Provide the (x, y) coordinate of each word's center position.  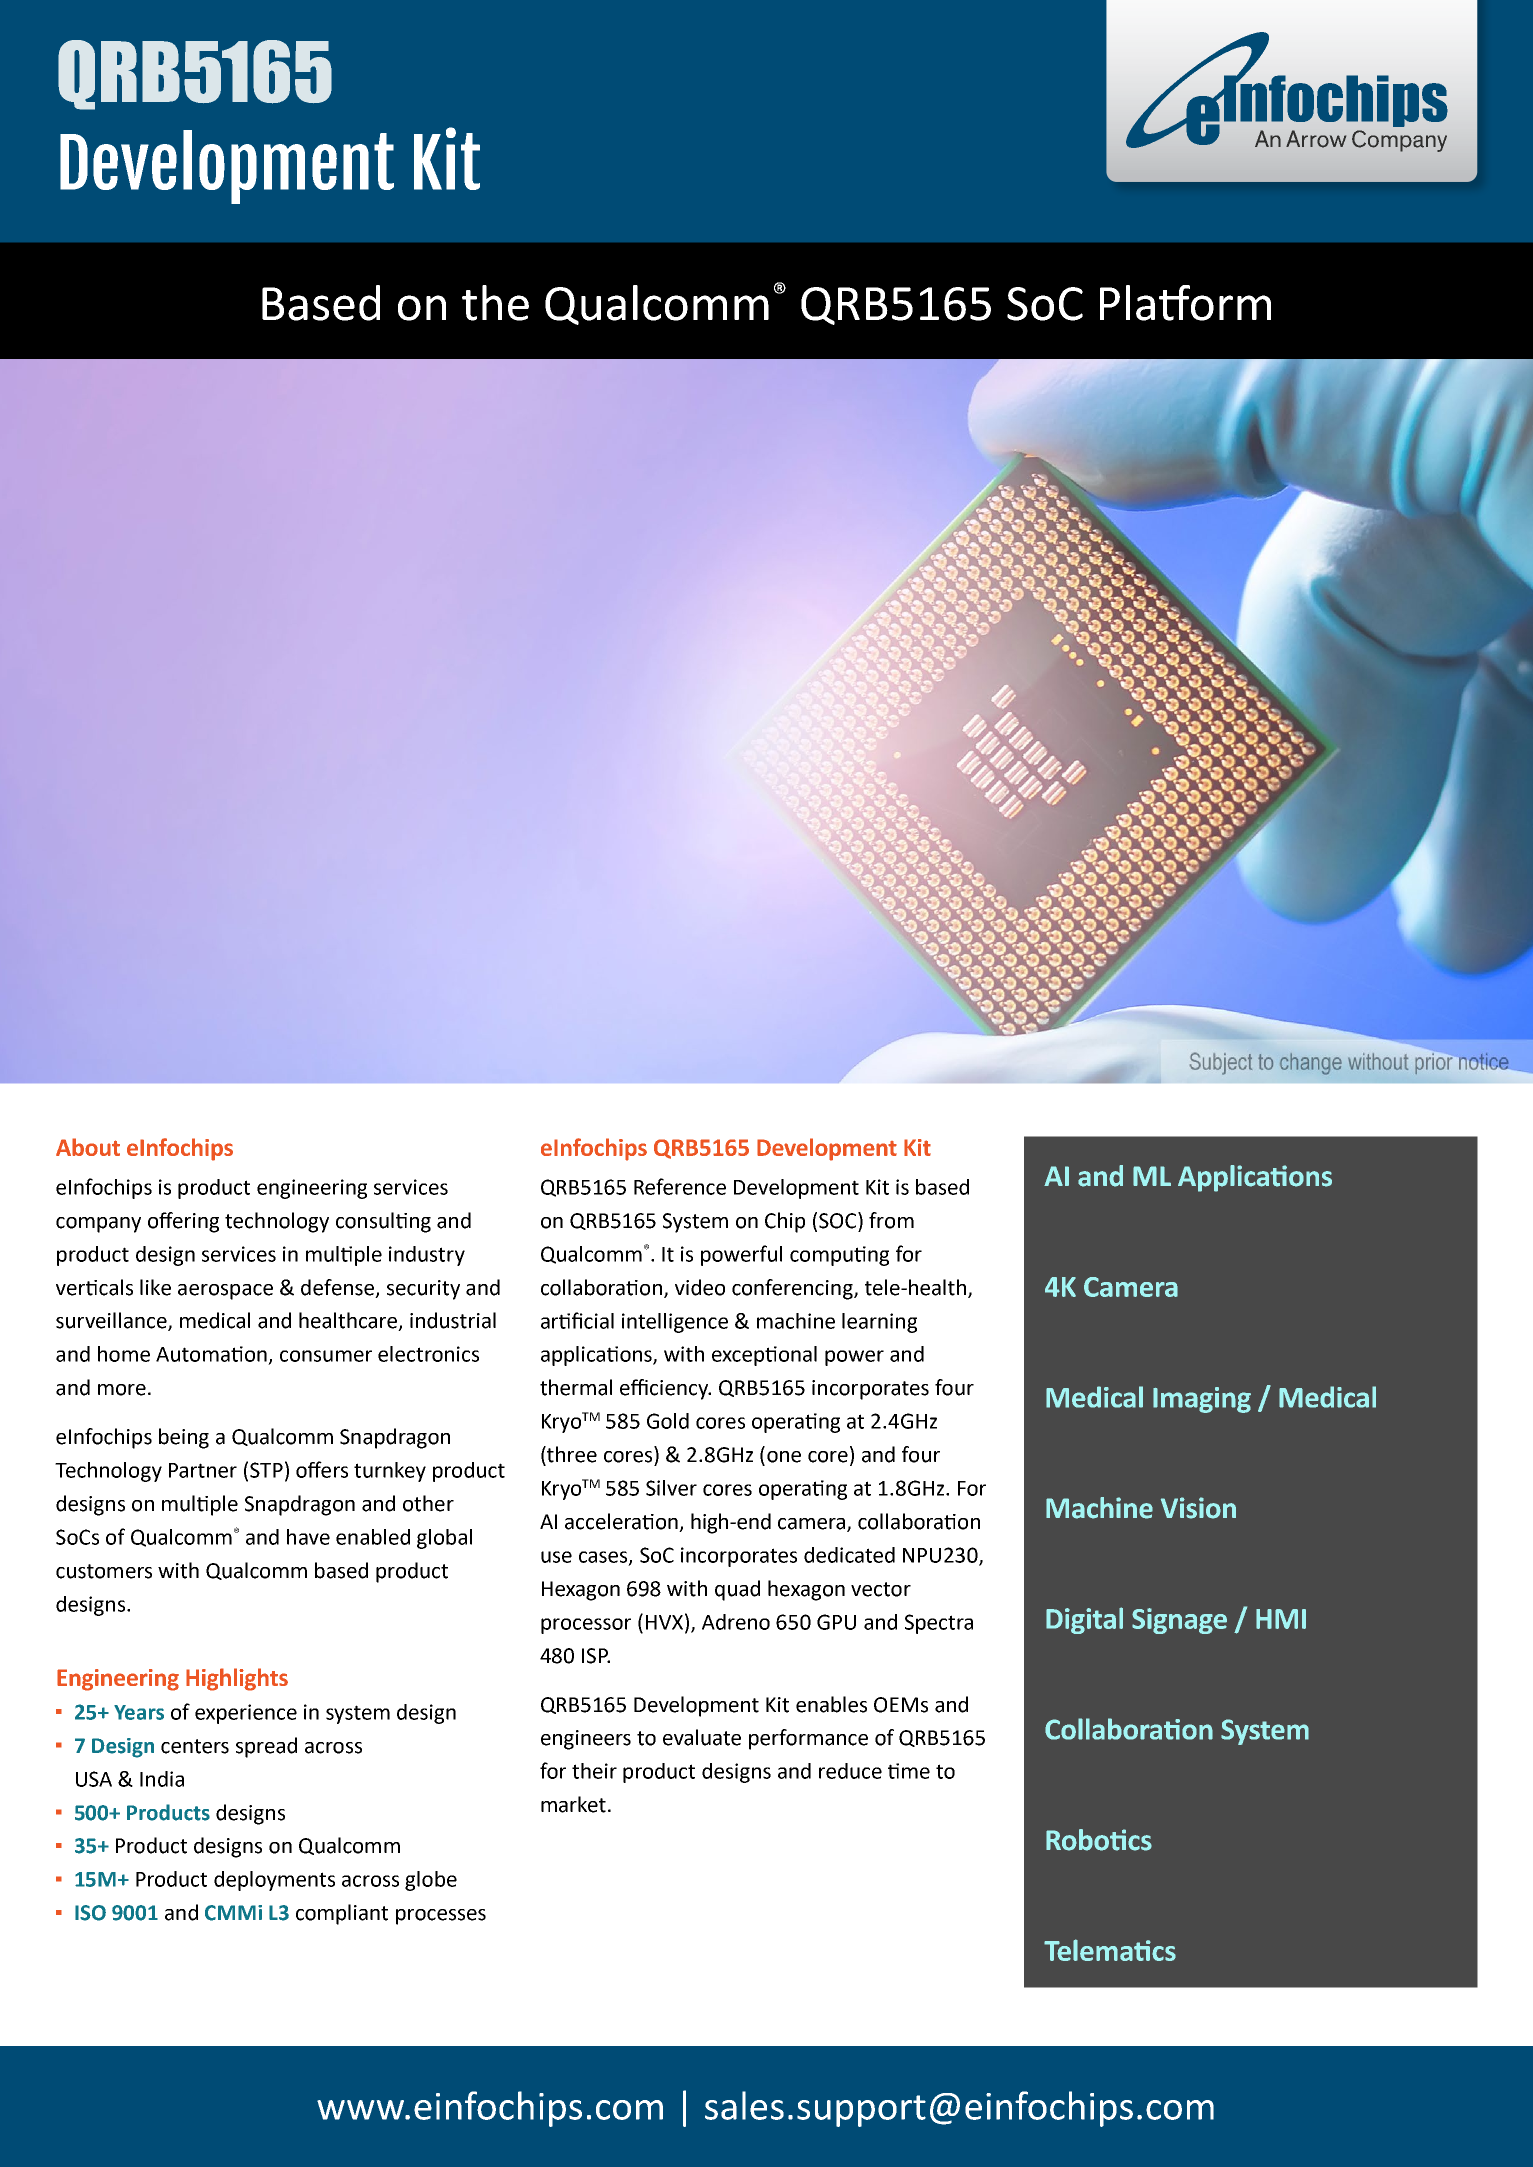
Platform (1185, 303)
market (573, 1804)
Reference (680, 1186)
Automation (211, 1354)
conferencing (793, 1289)
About (88, 1147)
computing (839, 1256)
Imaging (1202, 1400)
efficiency (665, 1389)
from (891, 1220)
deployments (274, 1881)
